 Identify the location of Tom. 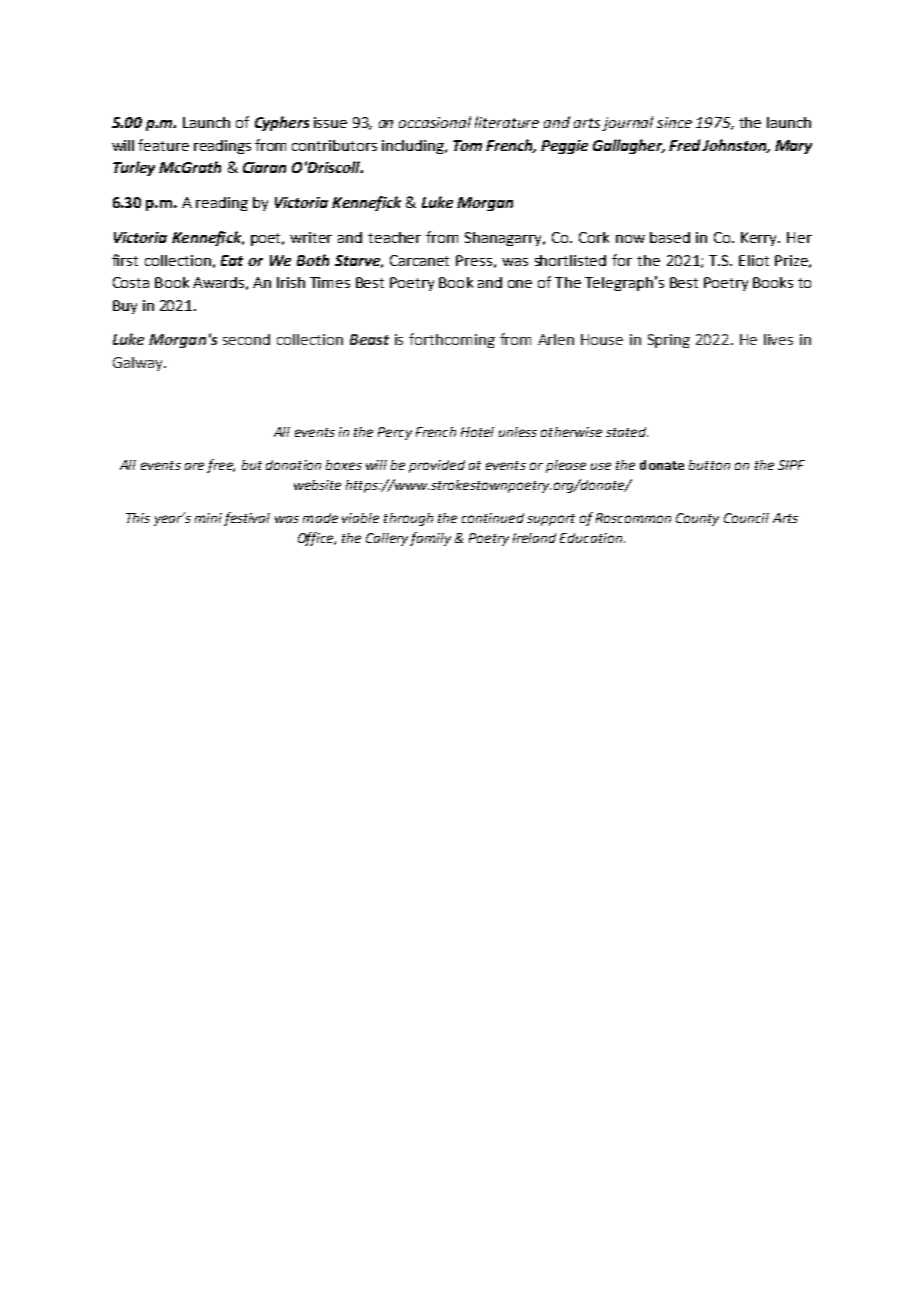
(467, 145).
